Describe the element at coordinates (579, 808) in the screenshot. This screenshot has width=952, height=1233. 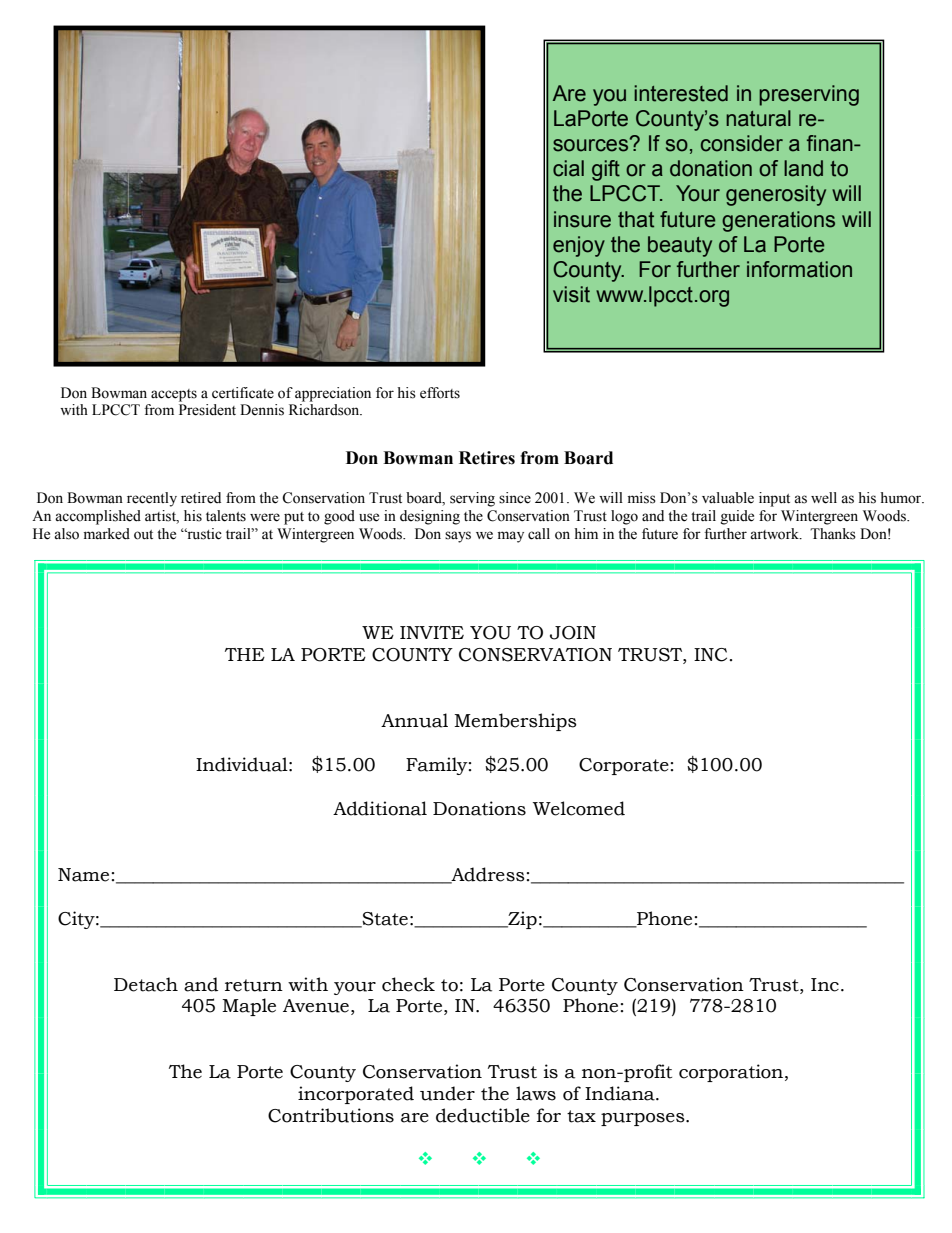
I see `Welcomed` at that location.
